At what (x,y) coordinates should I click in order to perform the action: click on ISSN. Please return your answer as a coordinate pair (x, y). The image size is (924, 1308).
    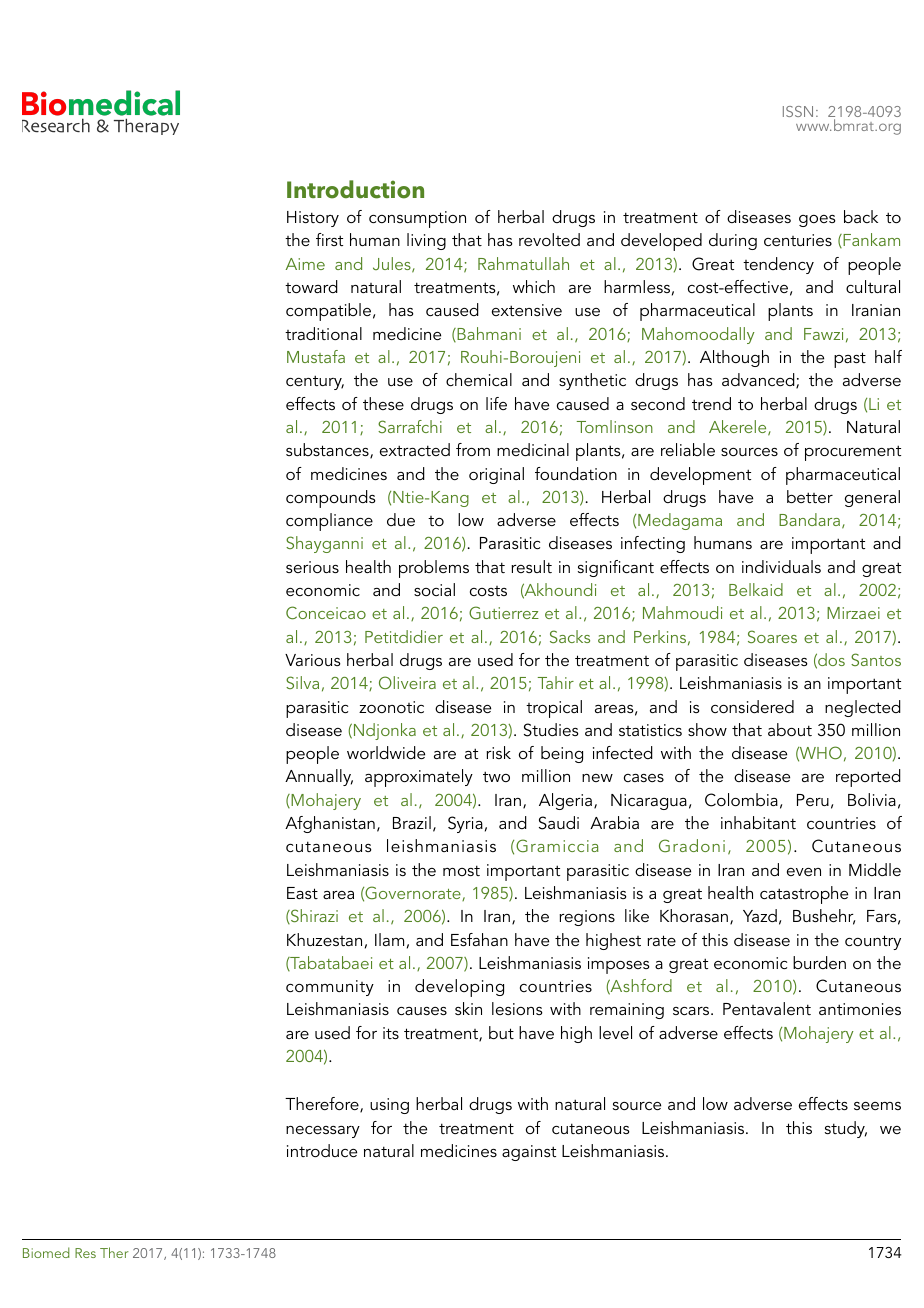
    Looking at the image, I should click on (798, 111).
